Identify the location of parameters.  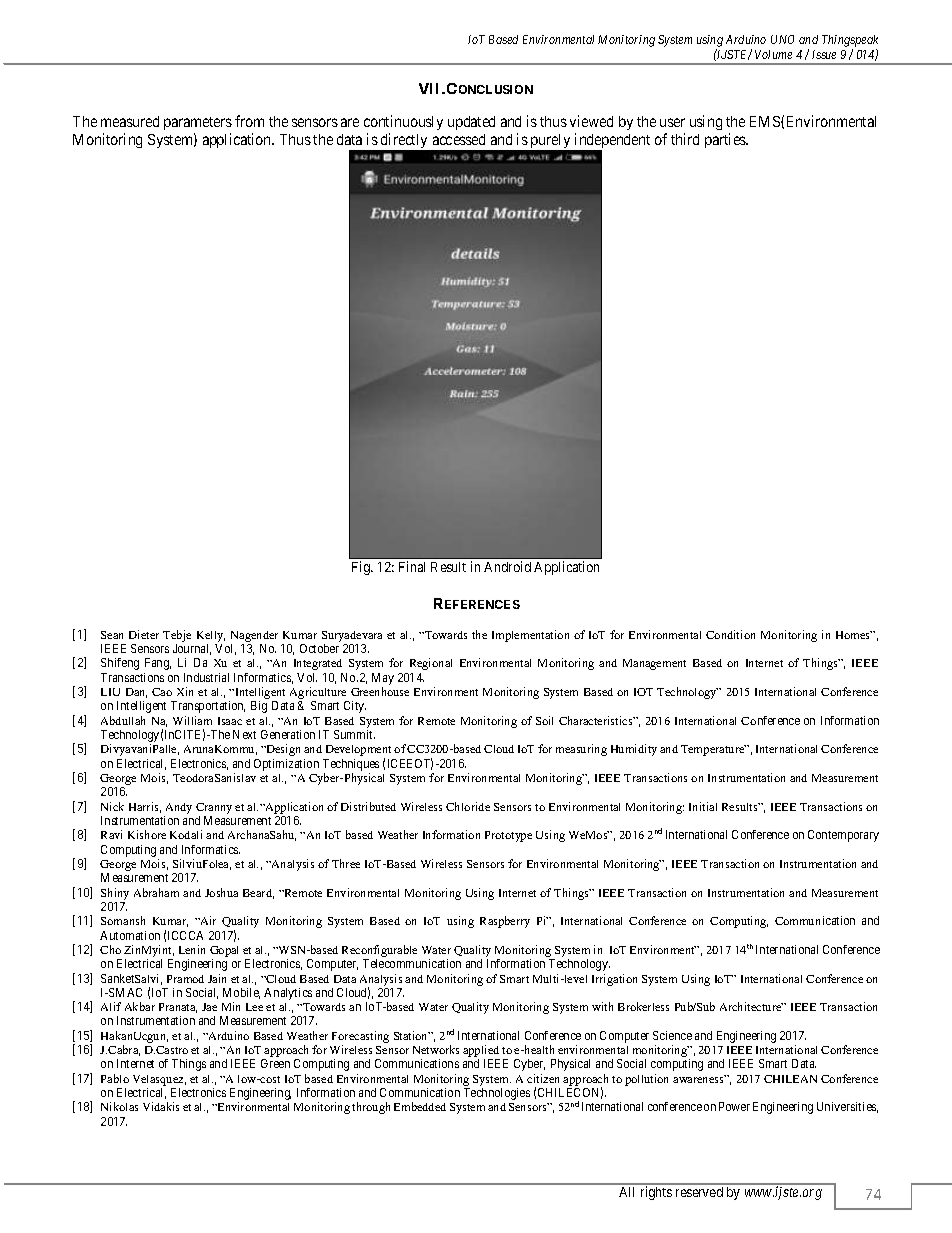
(198, 123).
